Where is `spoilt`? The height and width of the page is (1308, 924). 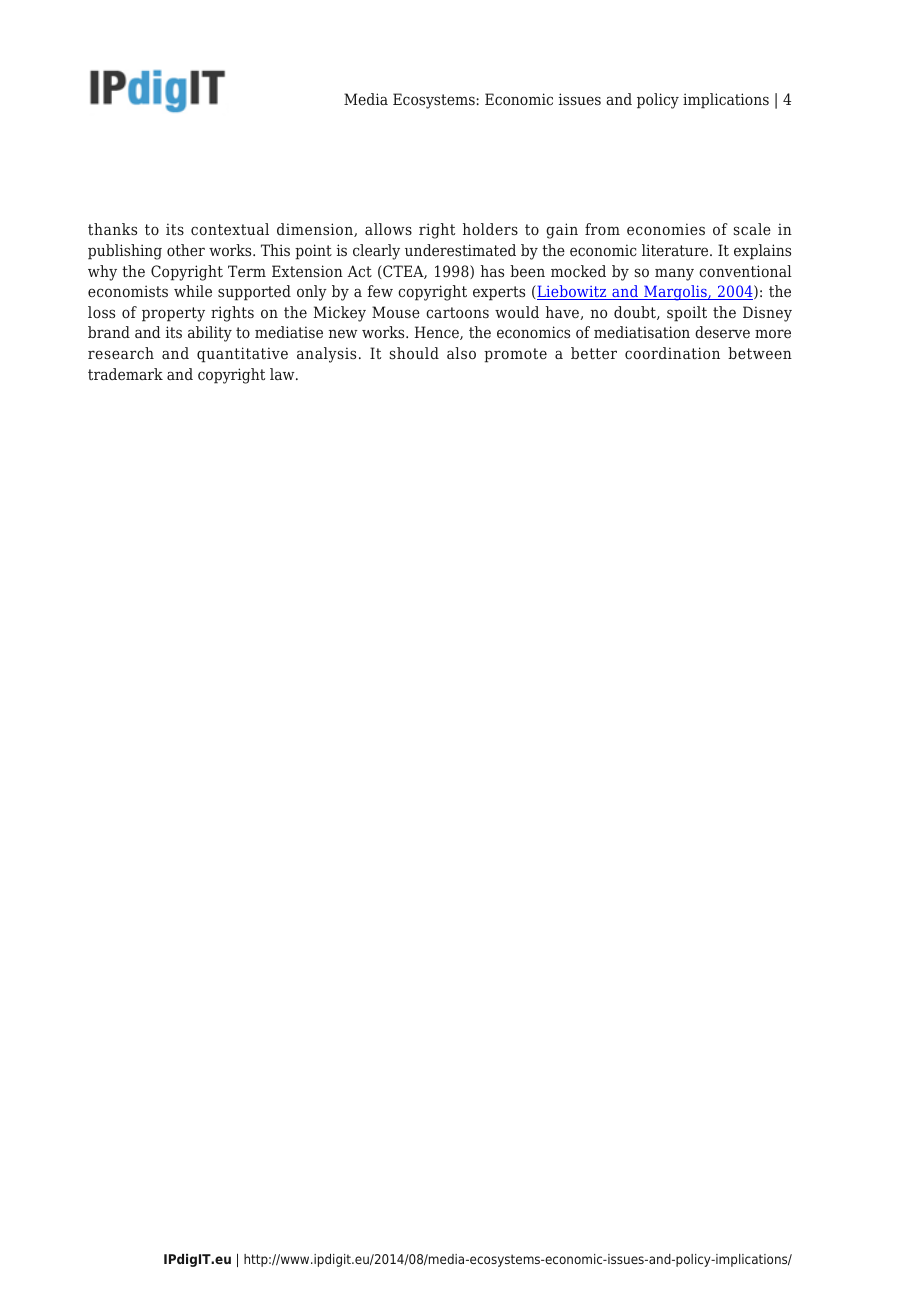 spoilt is located at coordinates (687, 314).
